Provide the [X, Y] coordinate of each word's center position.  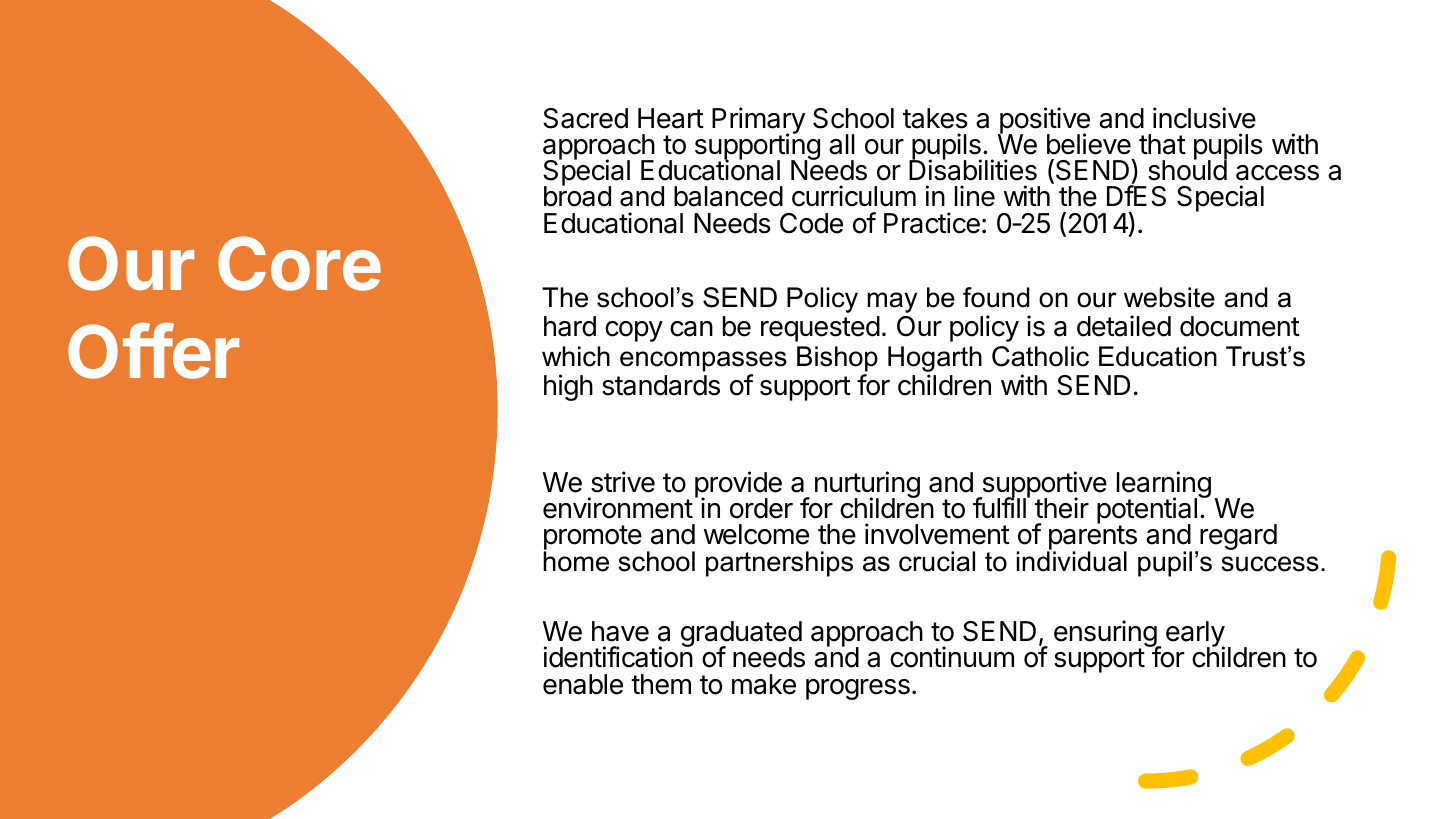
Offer [153, 351]
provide [738, 485]
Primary [758, 122]
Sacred [585, 118]
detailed [1124, 326]
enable [583, 684]
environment [618, 508]
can [691, 329]
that [1162, 144]
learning [1164, 486]
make [764, 684]
